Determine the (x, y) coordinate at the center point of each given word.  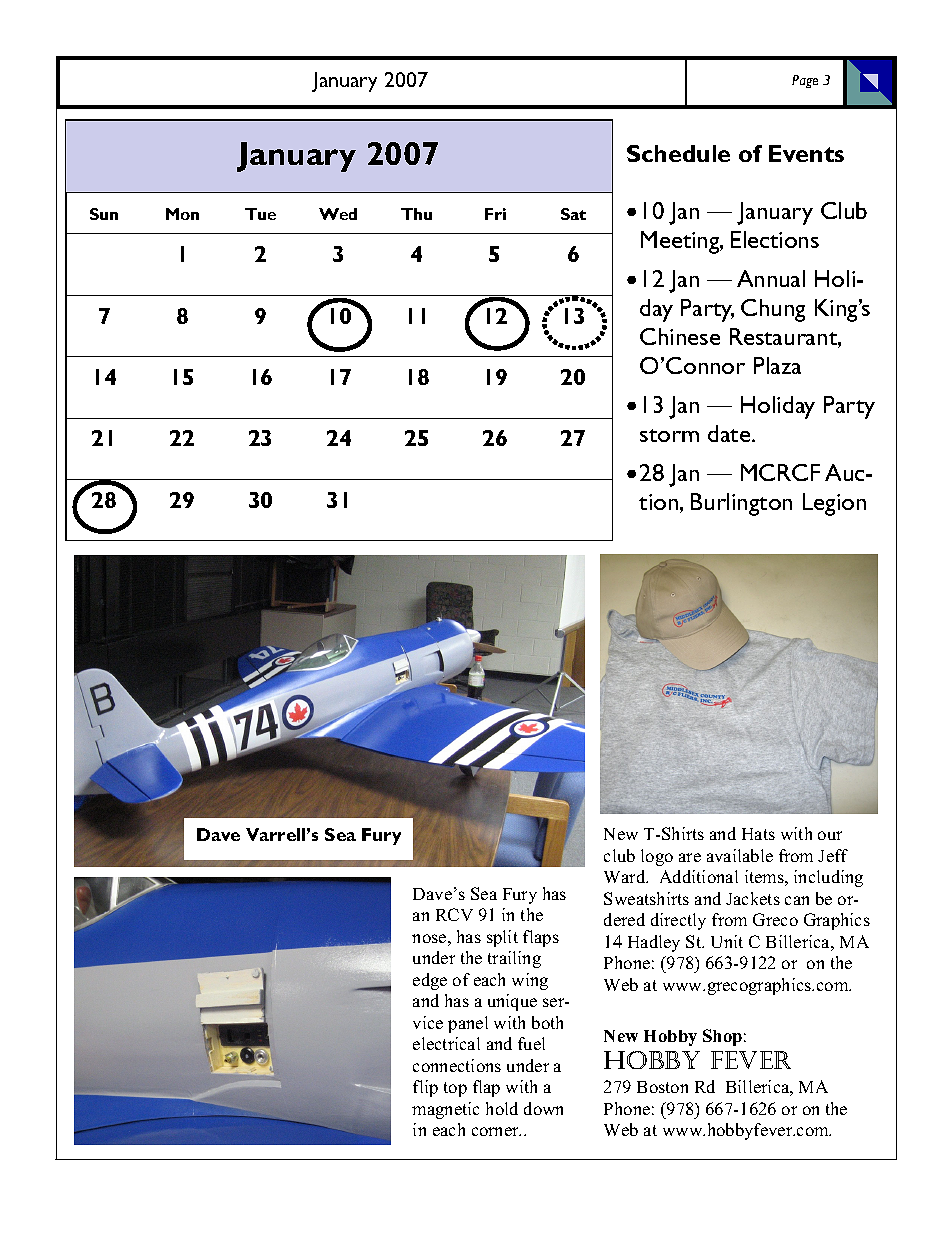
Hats (758, 834)
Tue (260, 214)
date (730, 433)
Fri (495, 214)
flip (425, 1088)
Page (805, 81)
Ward (626, 876)
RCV (454, 914)
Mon (182, 214)
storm (669, 435)
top (455, 1089)
